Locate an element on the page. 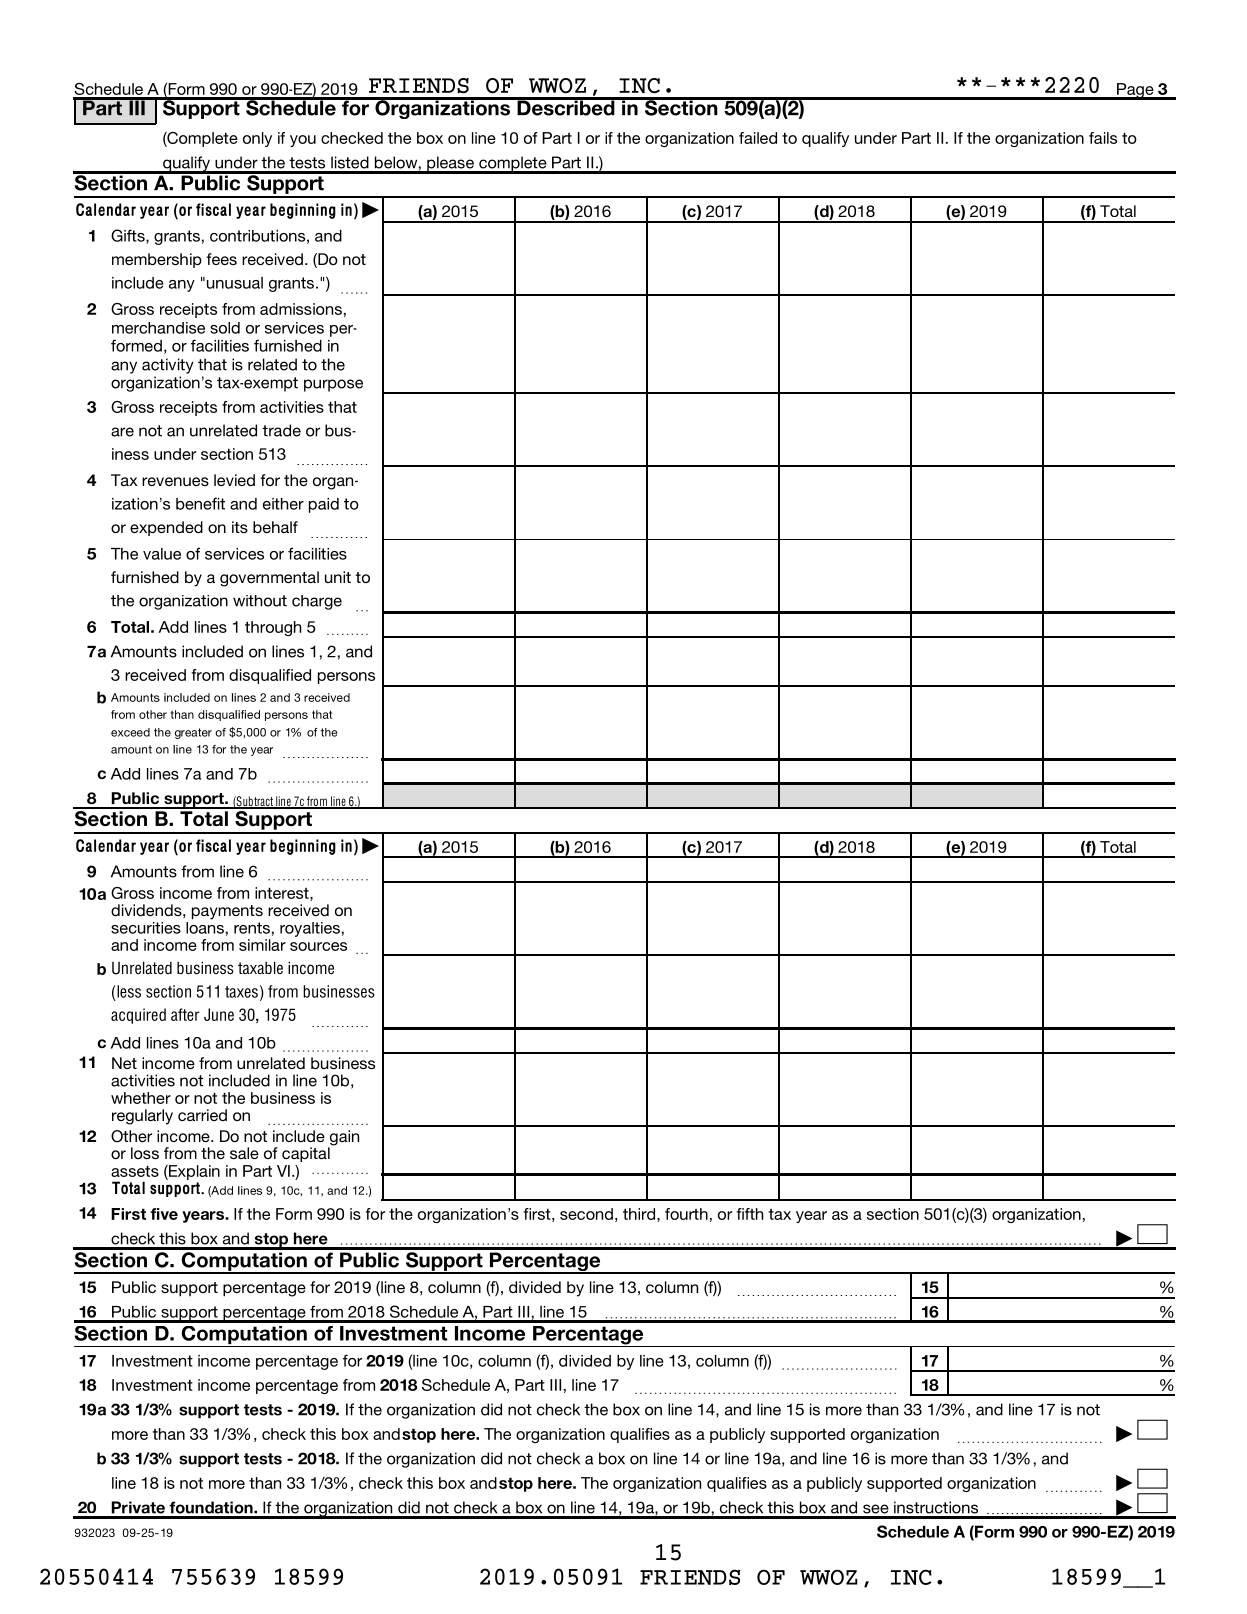 The width and height of the page is (1247, 1614). payments is located at coordinates (227, 912).
